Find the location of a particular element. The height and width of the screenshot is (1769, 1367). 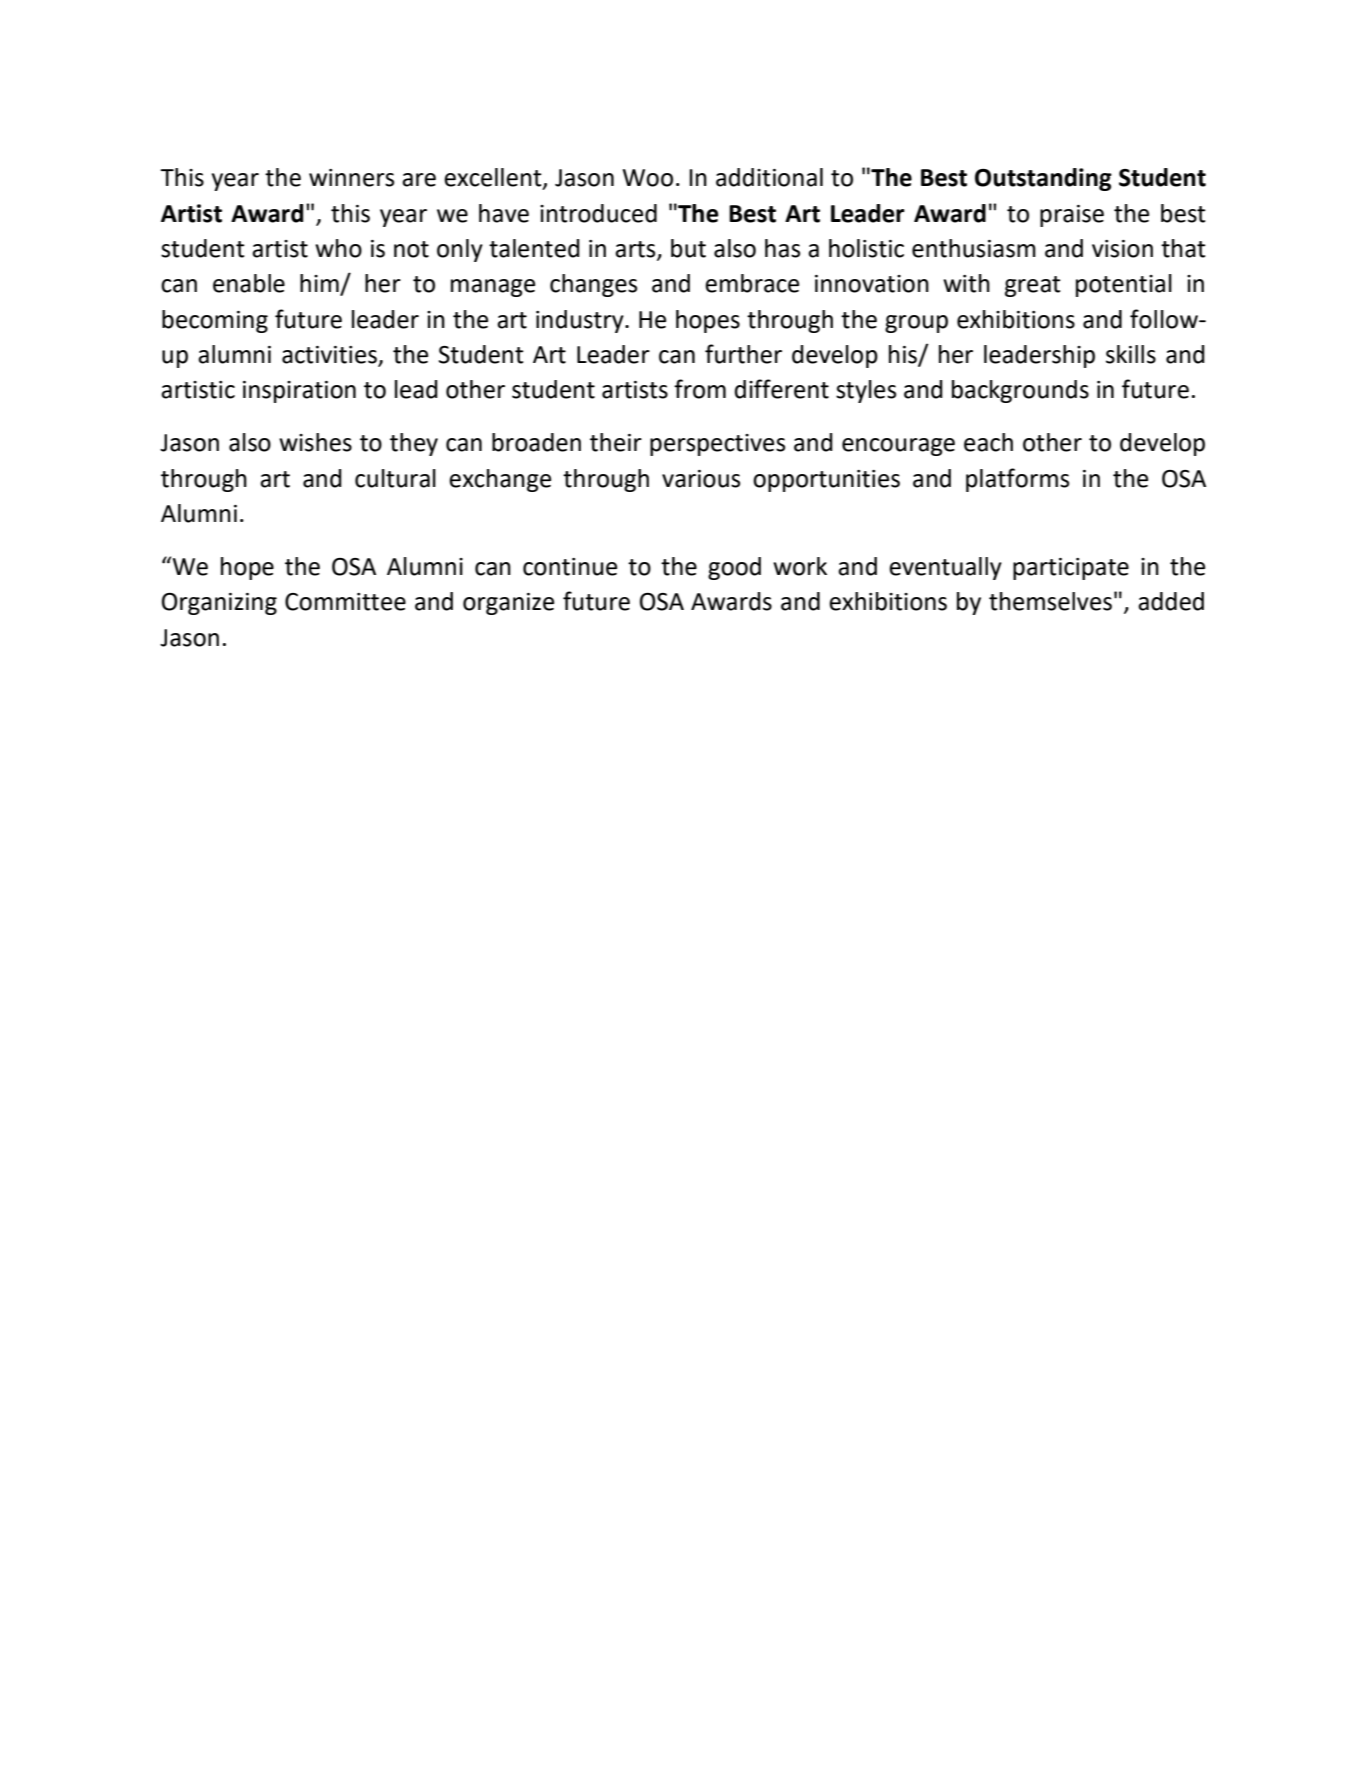

industry is located at coordinates (581, 321).
